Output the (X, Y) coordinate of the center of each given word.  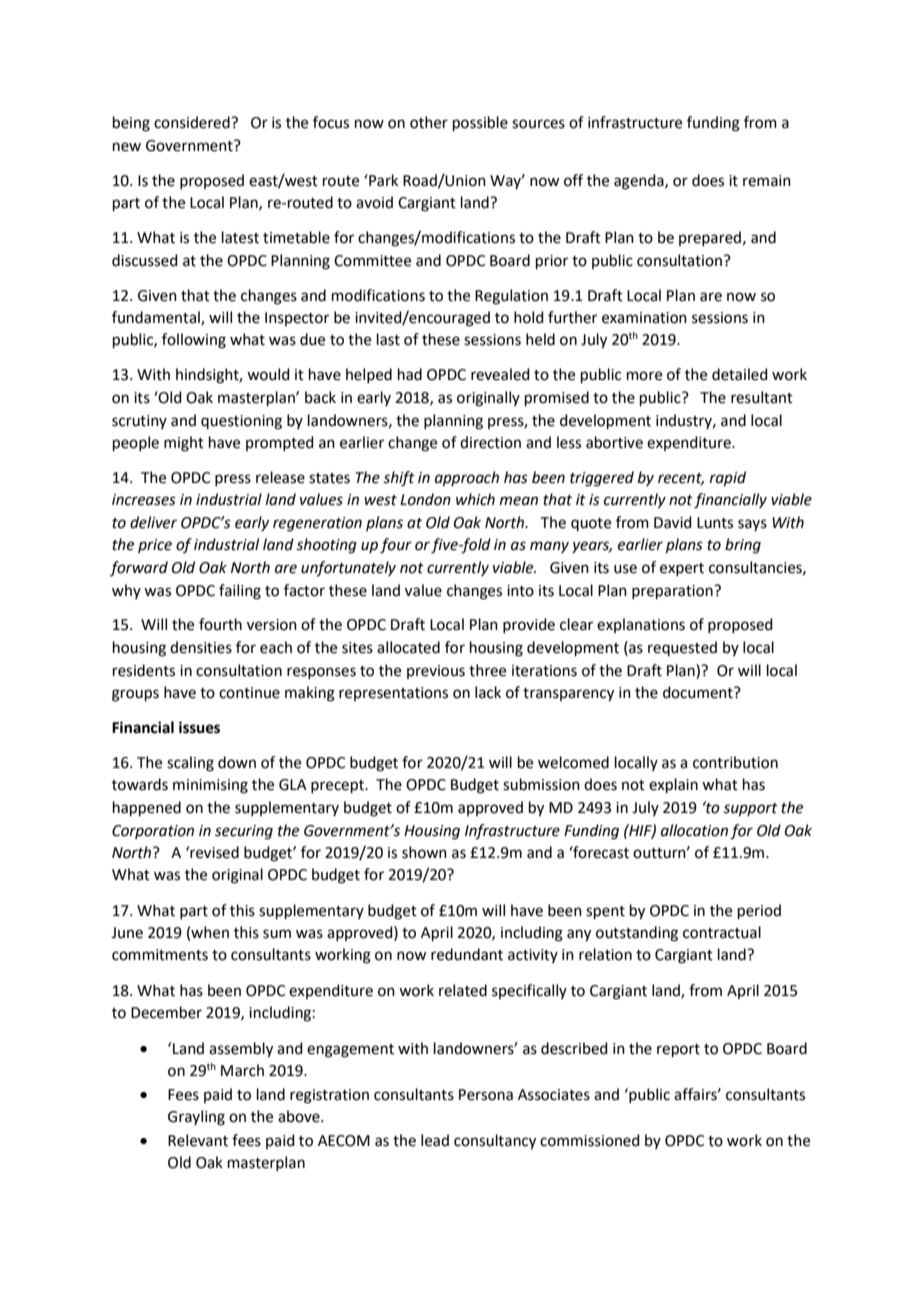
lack (488, 692)
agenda (640, 182)
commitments (160, 955)
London (425, 499)
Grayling (196, 1118)
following (194, 341)
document (699, 692)
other (429, 122)
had (410, 374)
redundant (467, 954)
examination (644, 318)
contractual (722, 932)
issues (199, 727)
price (155, 546)
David (673, 522)
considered (193, 122)
